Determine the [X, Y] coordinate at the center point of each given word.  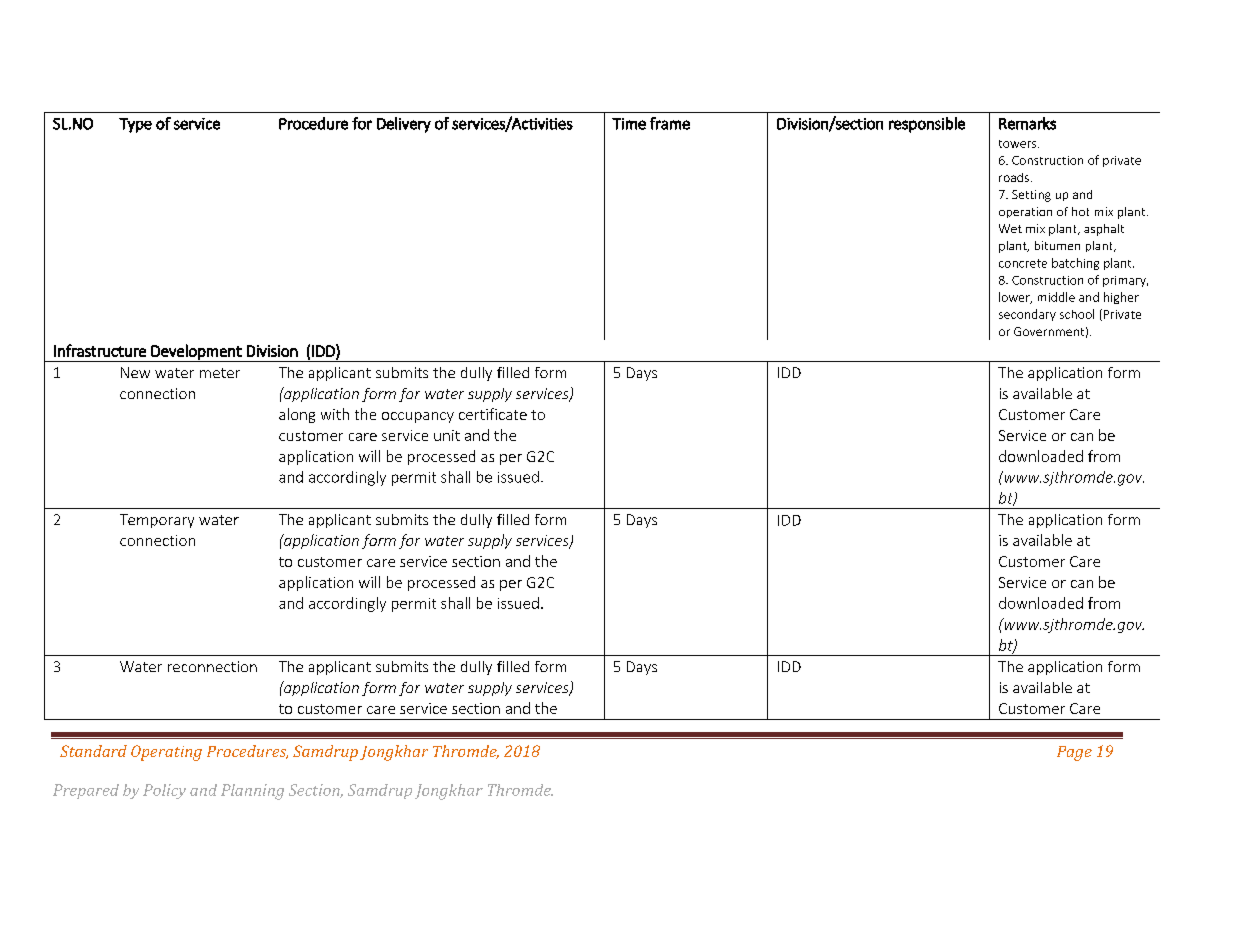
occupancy [418, 417]
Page [1074, 753]
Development [196, 353]
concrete [1023, 263]
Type [135, 125]
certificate [493, 414]
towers [1019, 144]
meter [220, 373]
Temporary [157, 521]
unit [447, 435]
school [1077, 314]
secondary [1027, 315]
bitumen [1057, 245]
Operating [166, 753]
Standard [93, 751]
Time [629, 124]
